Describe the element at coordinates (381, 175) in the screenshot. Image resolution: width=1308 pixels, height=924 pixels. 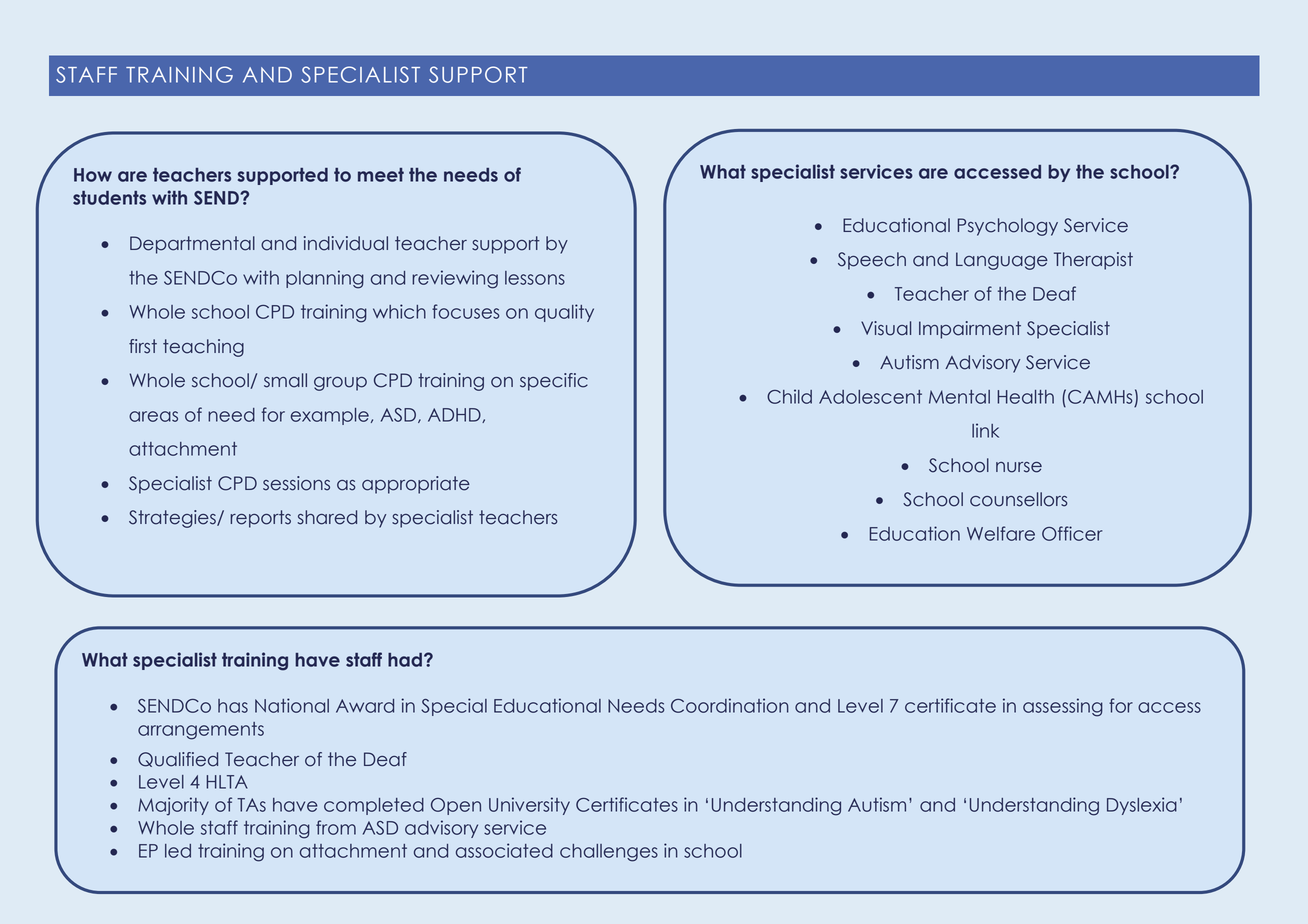
I see `meet` at that location.
